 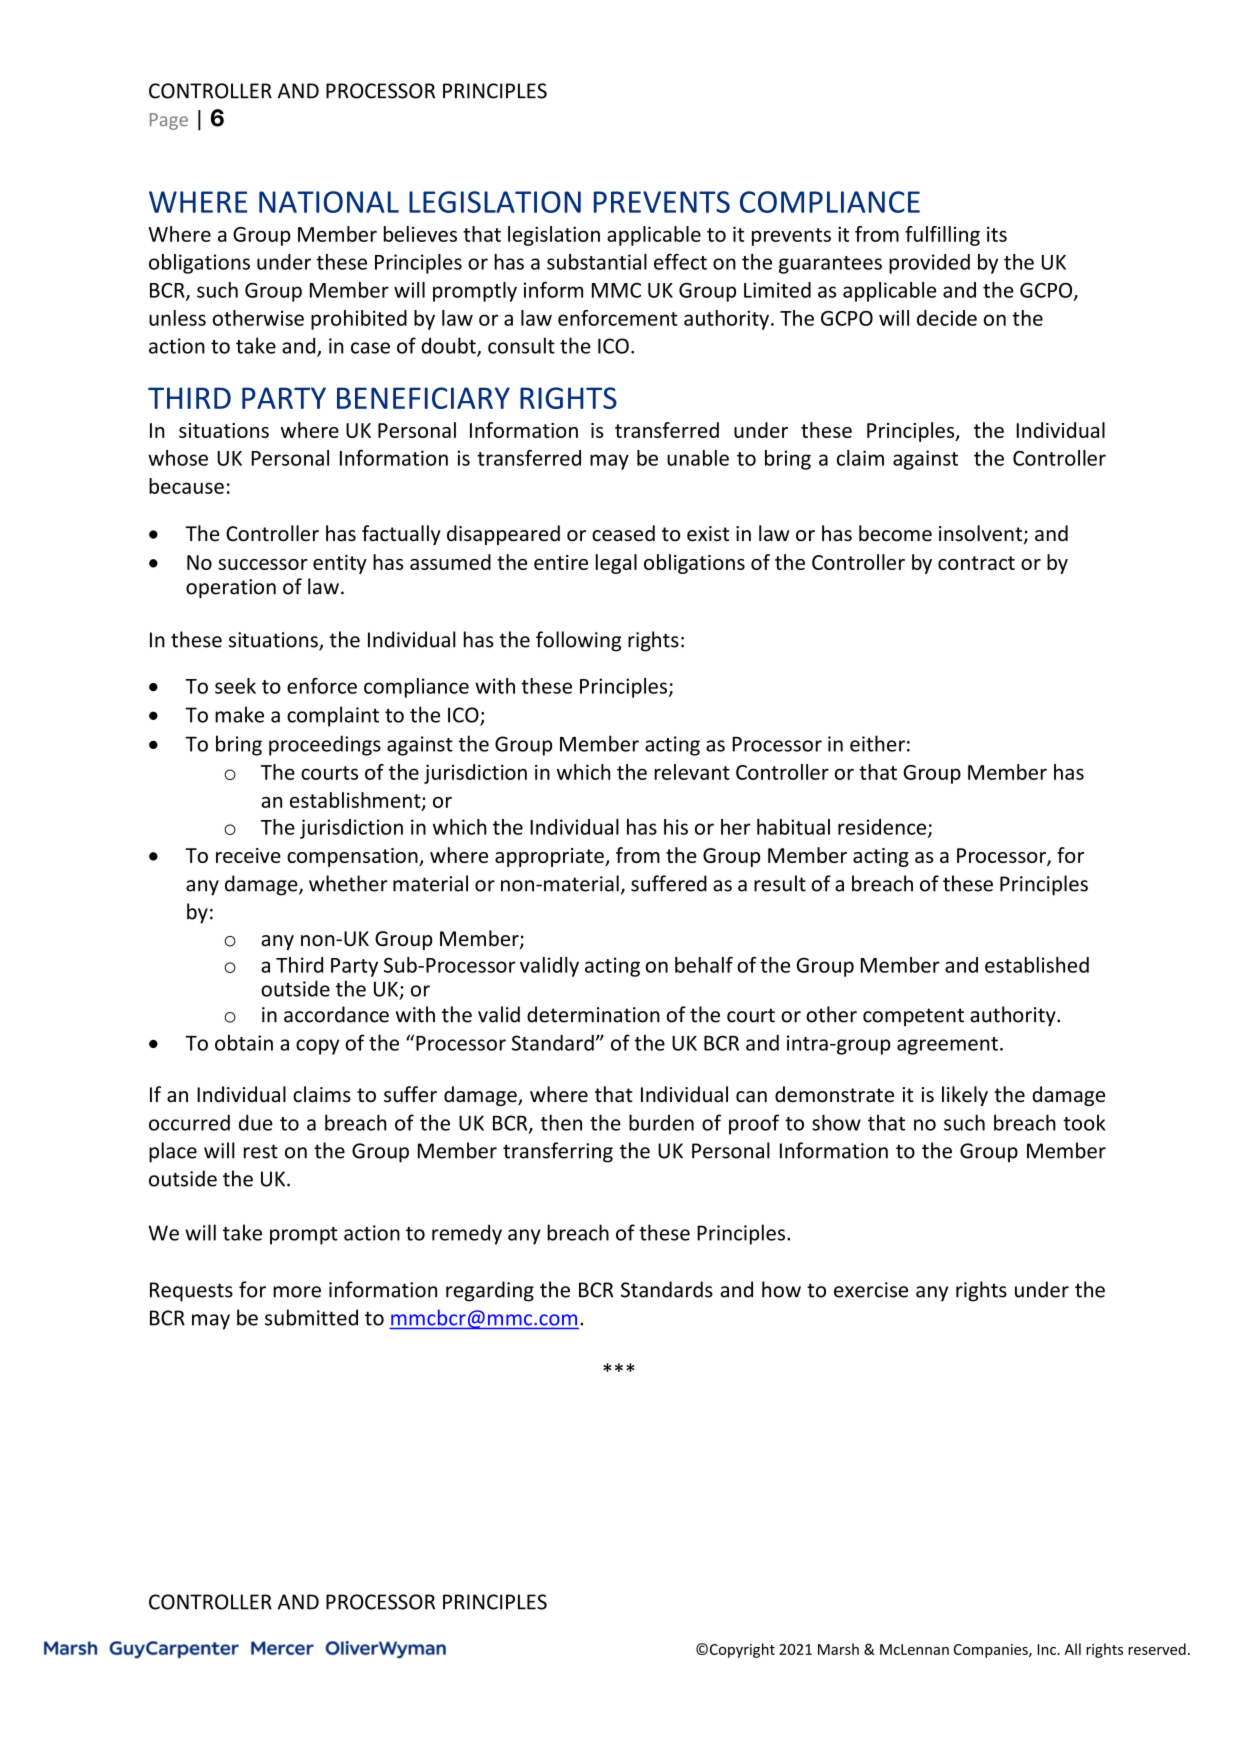 I want to click on its, so click(x=997, y=234).
